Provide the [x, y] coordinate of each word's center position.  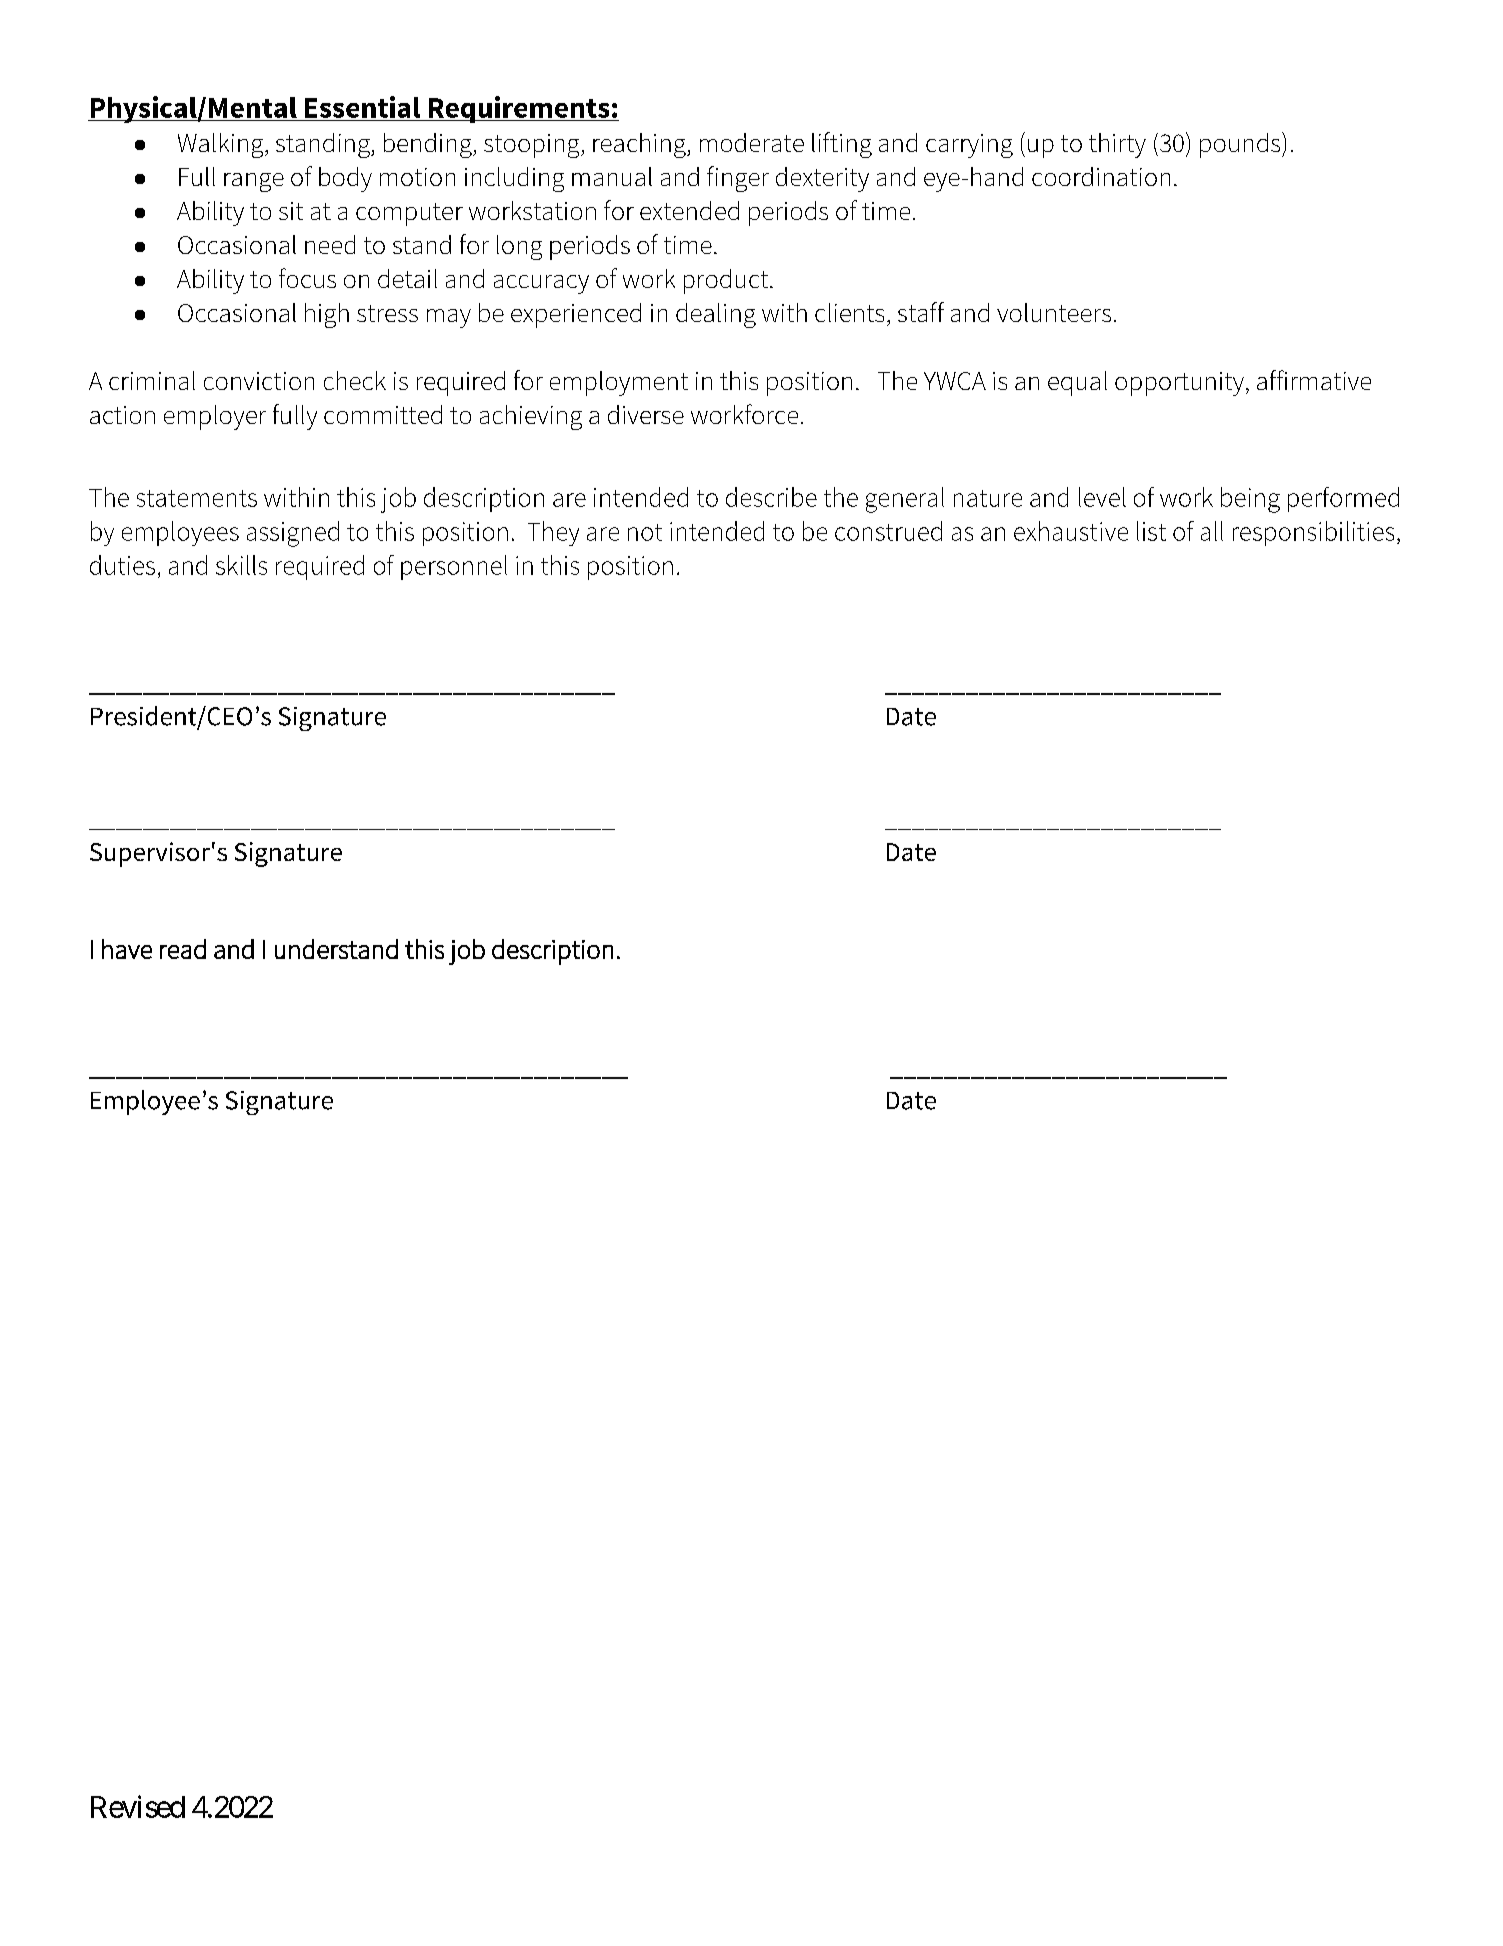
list [1151, 531]
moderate [752, 142]
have [127, 949]
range [254, 182]
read [183, 949]
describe [771, 497]
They [553, 533]
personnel [454, 567]
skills [241, 565]
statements [197, 498]
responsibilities [1313, 533]
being [1250, 500]
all [1212, 531]
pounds [1241, 145]
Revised [138, 1806]
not [645, 532]
